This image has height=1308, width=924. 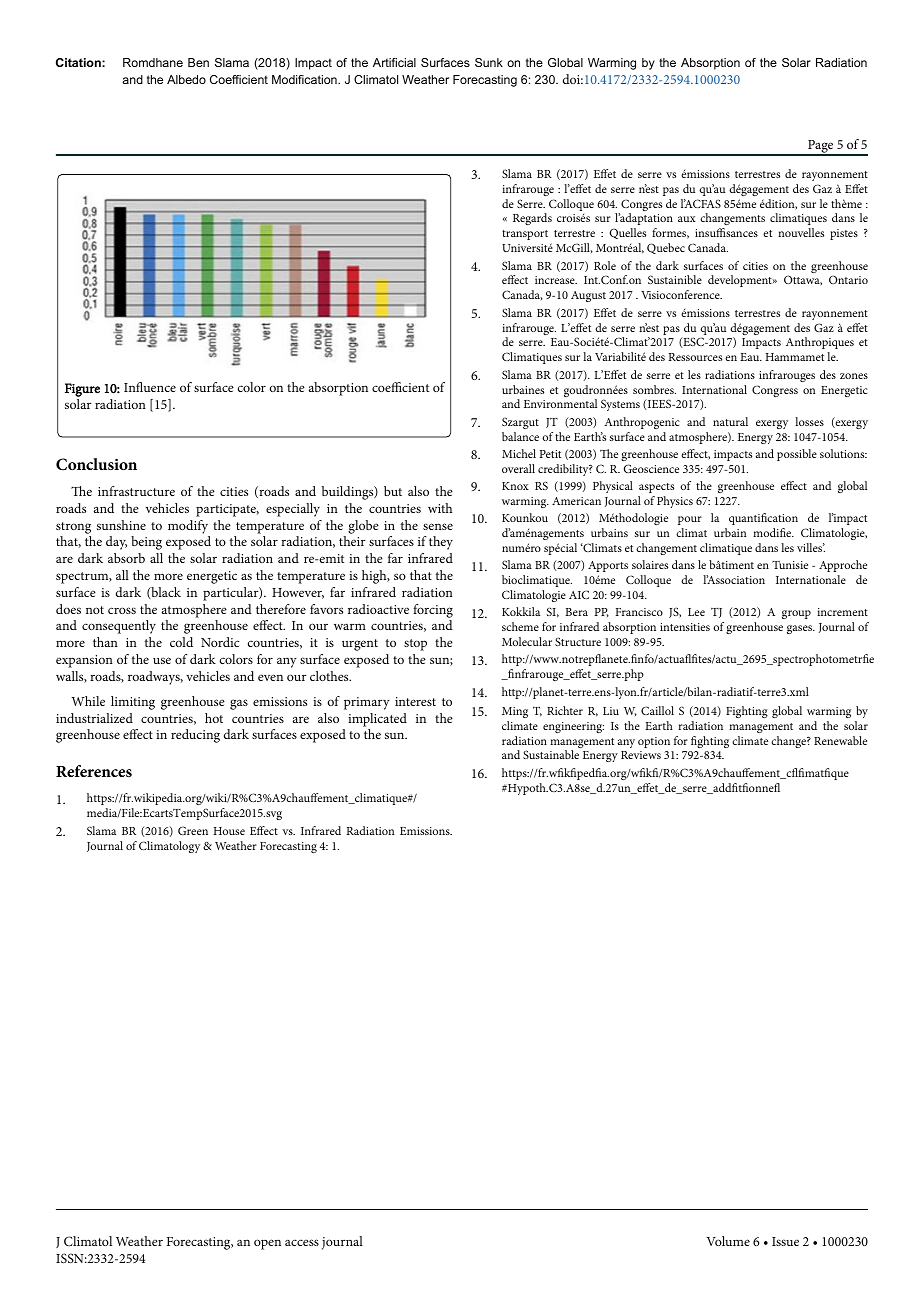 I want to click on cold, so click(x=181, y=642).
